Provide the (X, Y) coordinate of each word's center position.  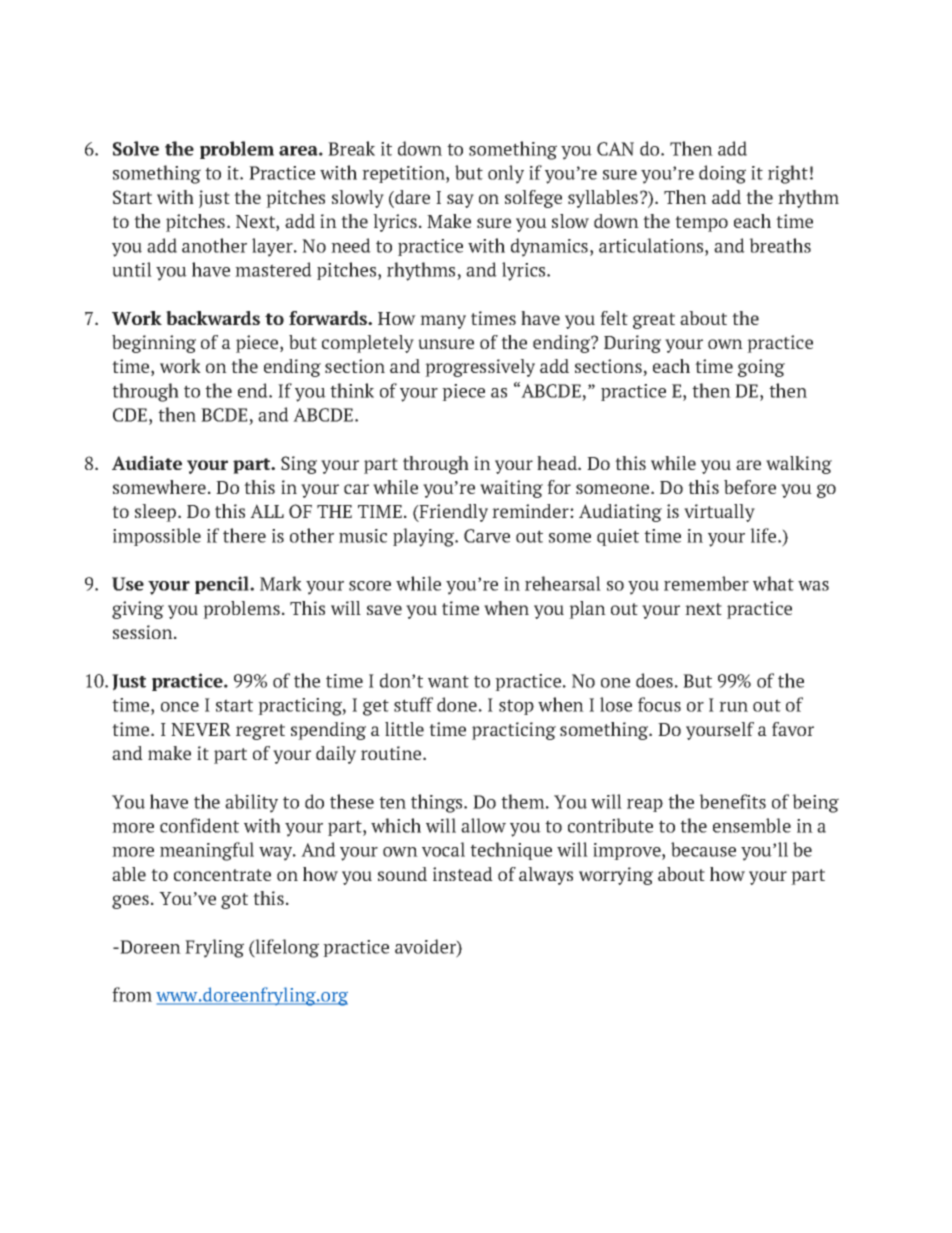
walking (799, 465)
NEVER (201, 729)
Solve (136, 148)
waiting (511, 489)
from (132, 994)
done (457, 704)
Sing (299, 465)
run (733, 707)
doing (722, 174)
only (506, 174)
